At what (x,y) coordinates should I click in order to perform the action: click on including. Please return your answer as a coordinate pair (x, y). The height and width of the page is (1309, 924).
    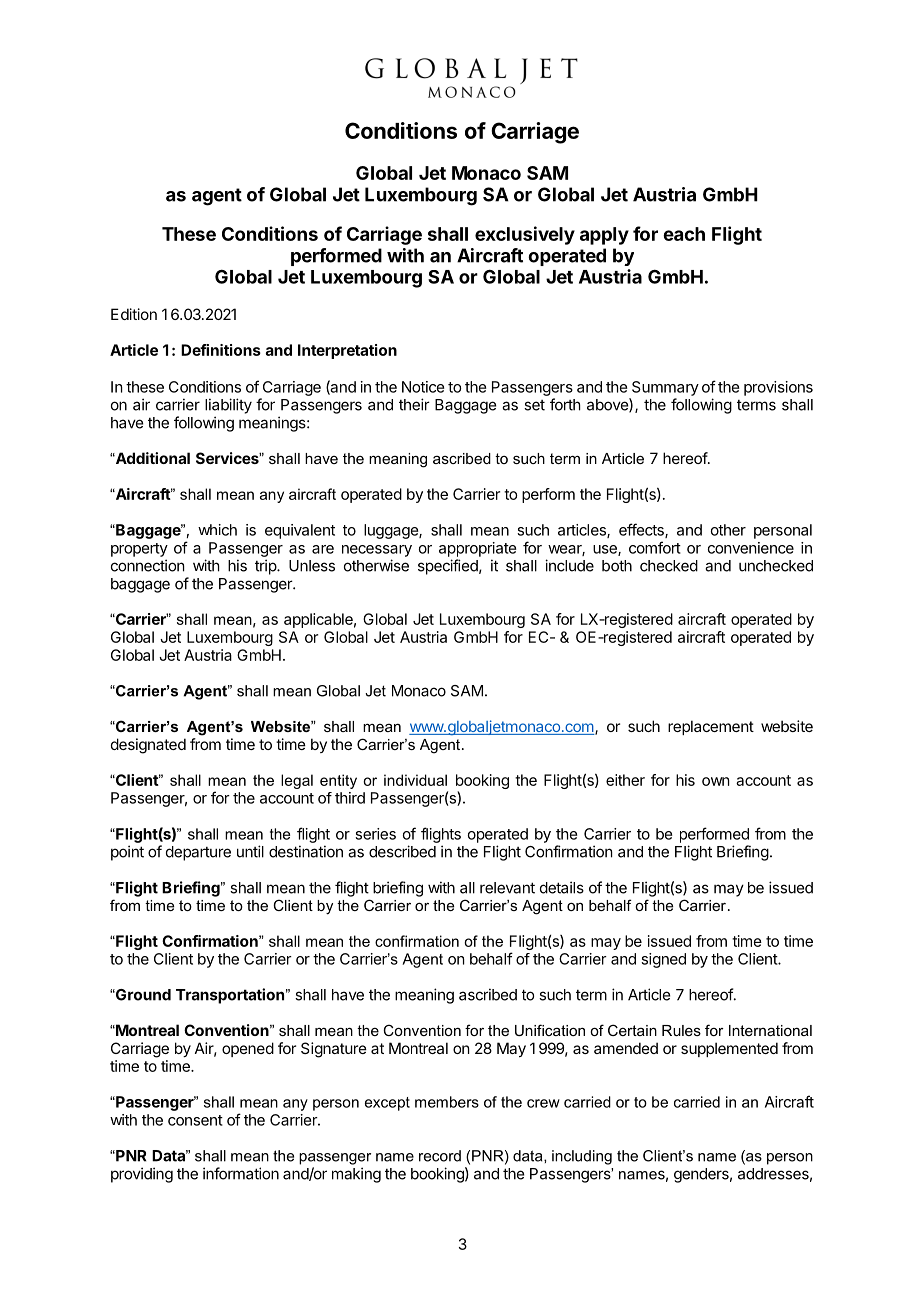
    Looking at the image, I should click on (582, 1157).
